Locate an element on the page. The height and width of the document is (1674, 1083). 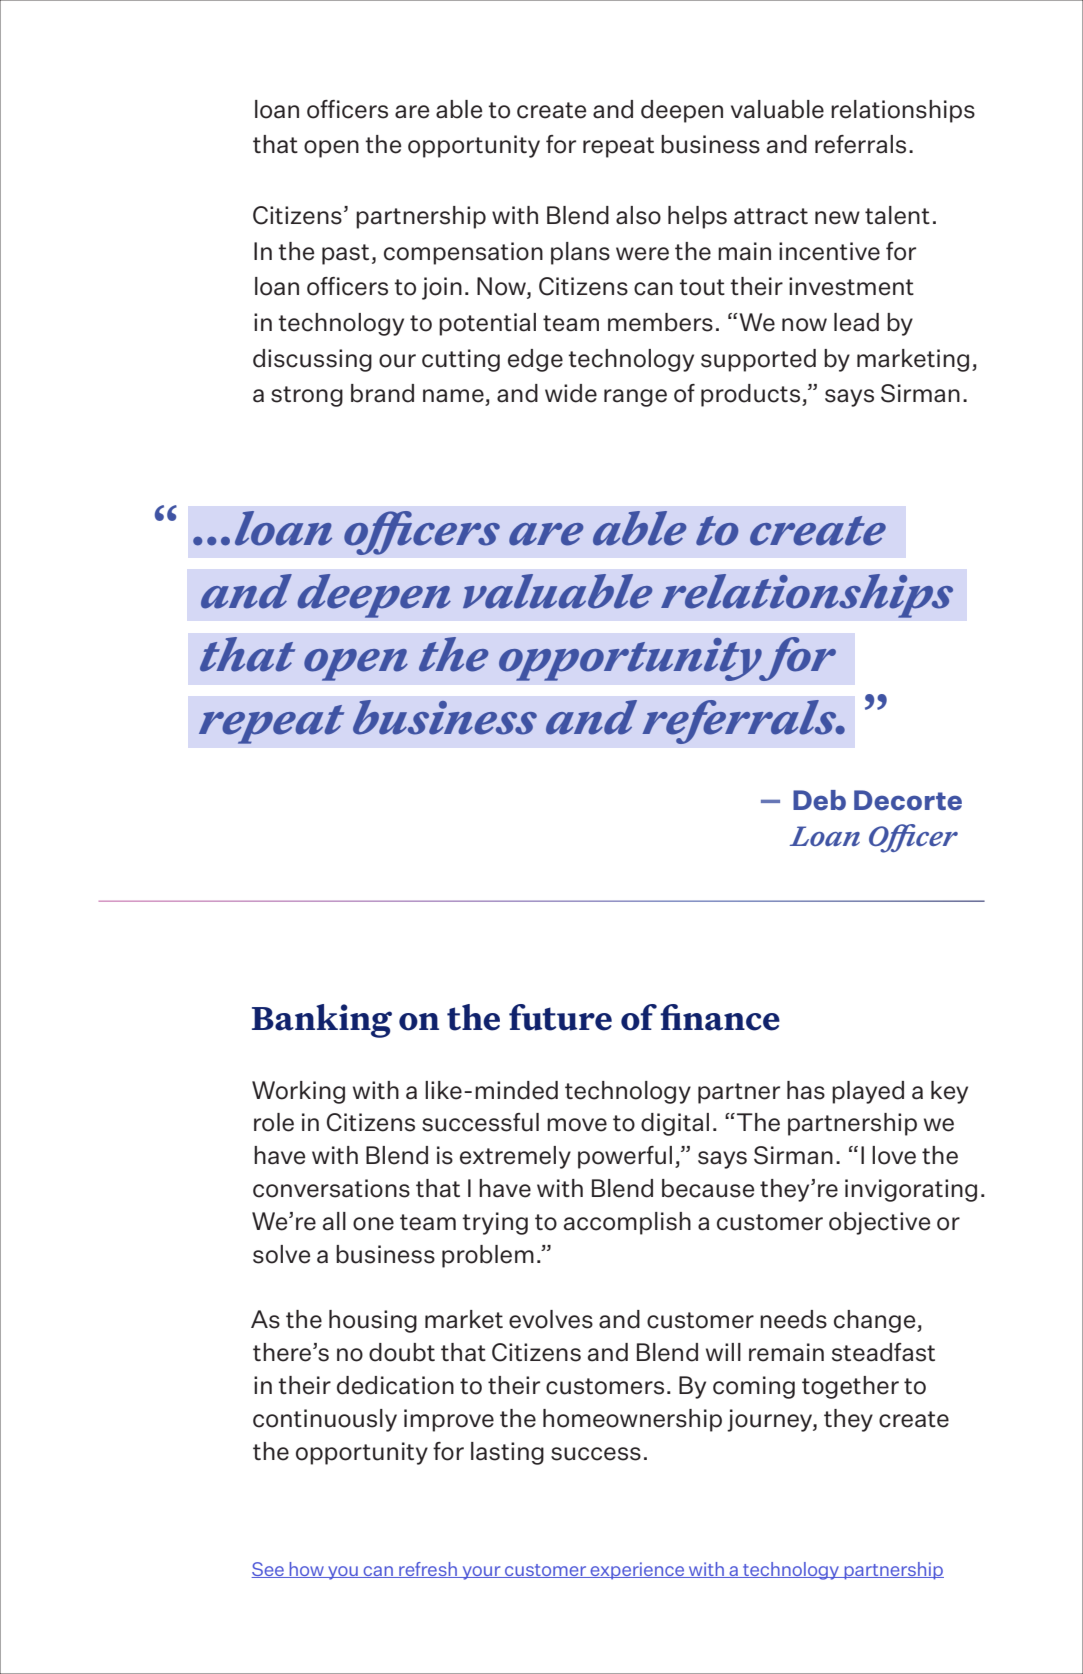
investment is located at coordinates (851, 286).
